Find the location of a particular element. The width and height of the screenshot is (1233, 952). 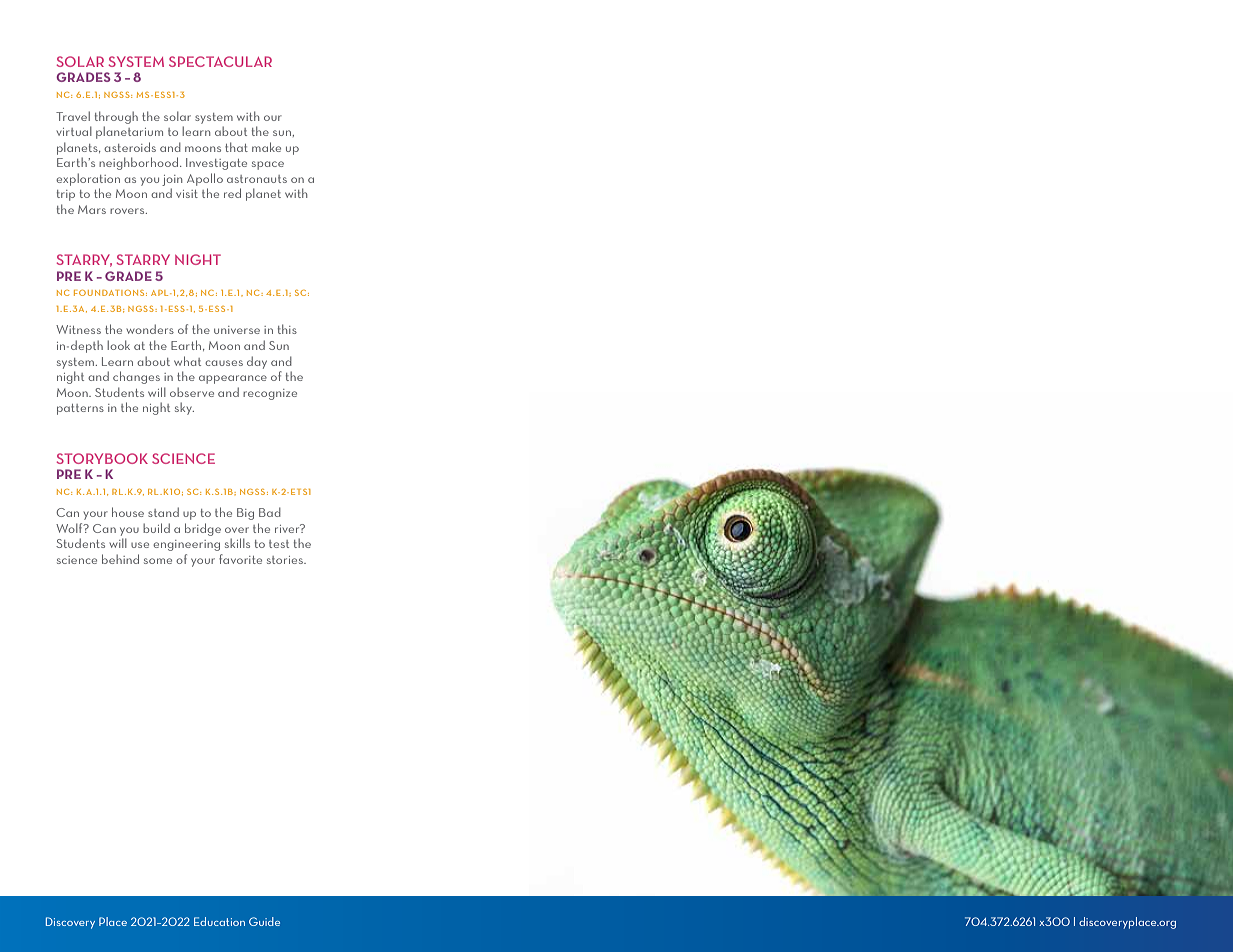

Guide is located at coordinates (264, 921).
